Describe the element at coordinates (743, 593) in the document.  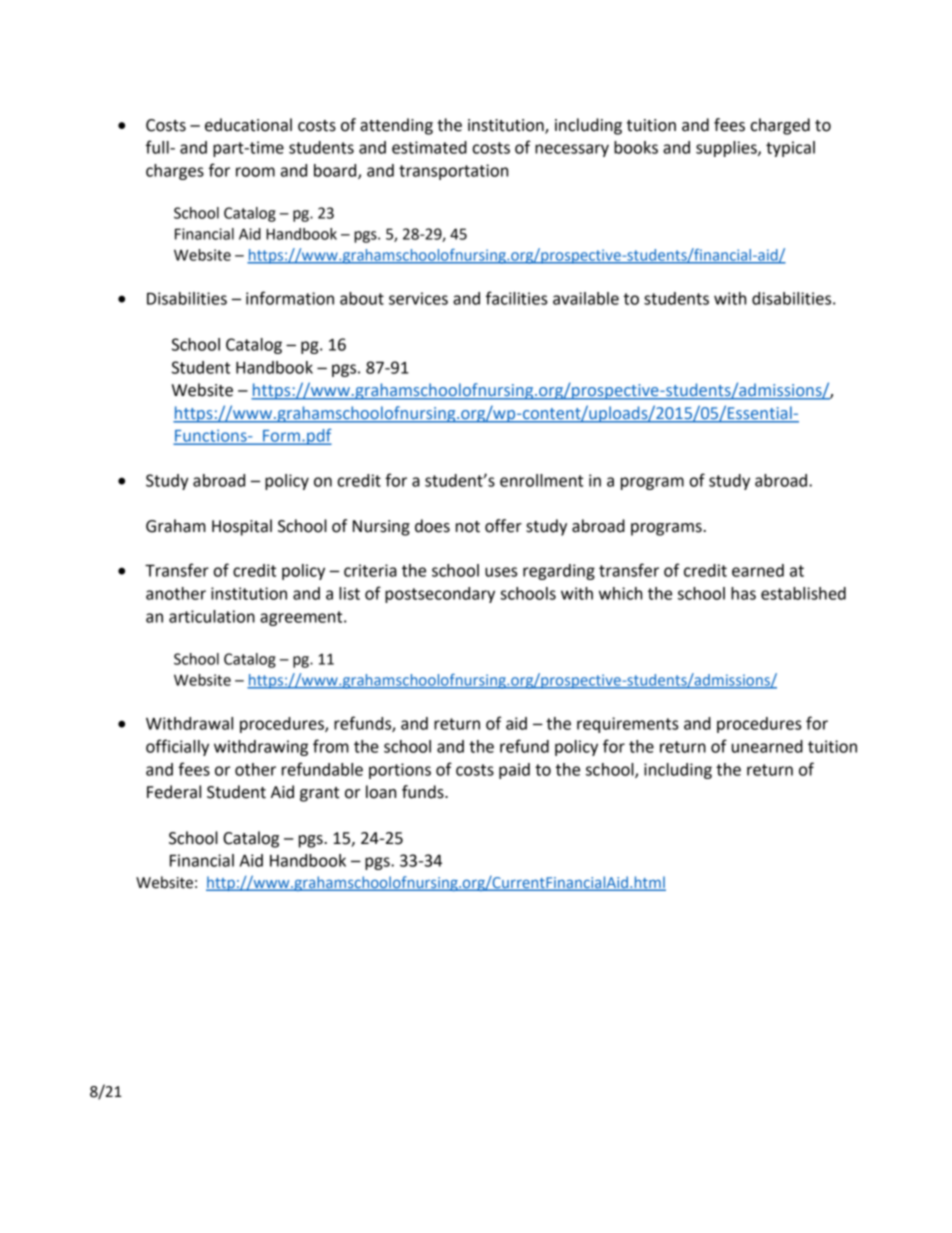
I see `has` at that location.
